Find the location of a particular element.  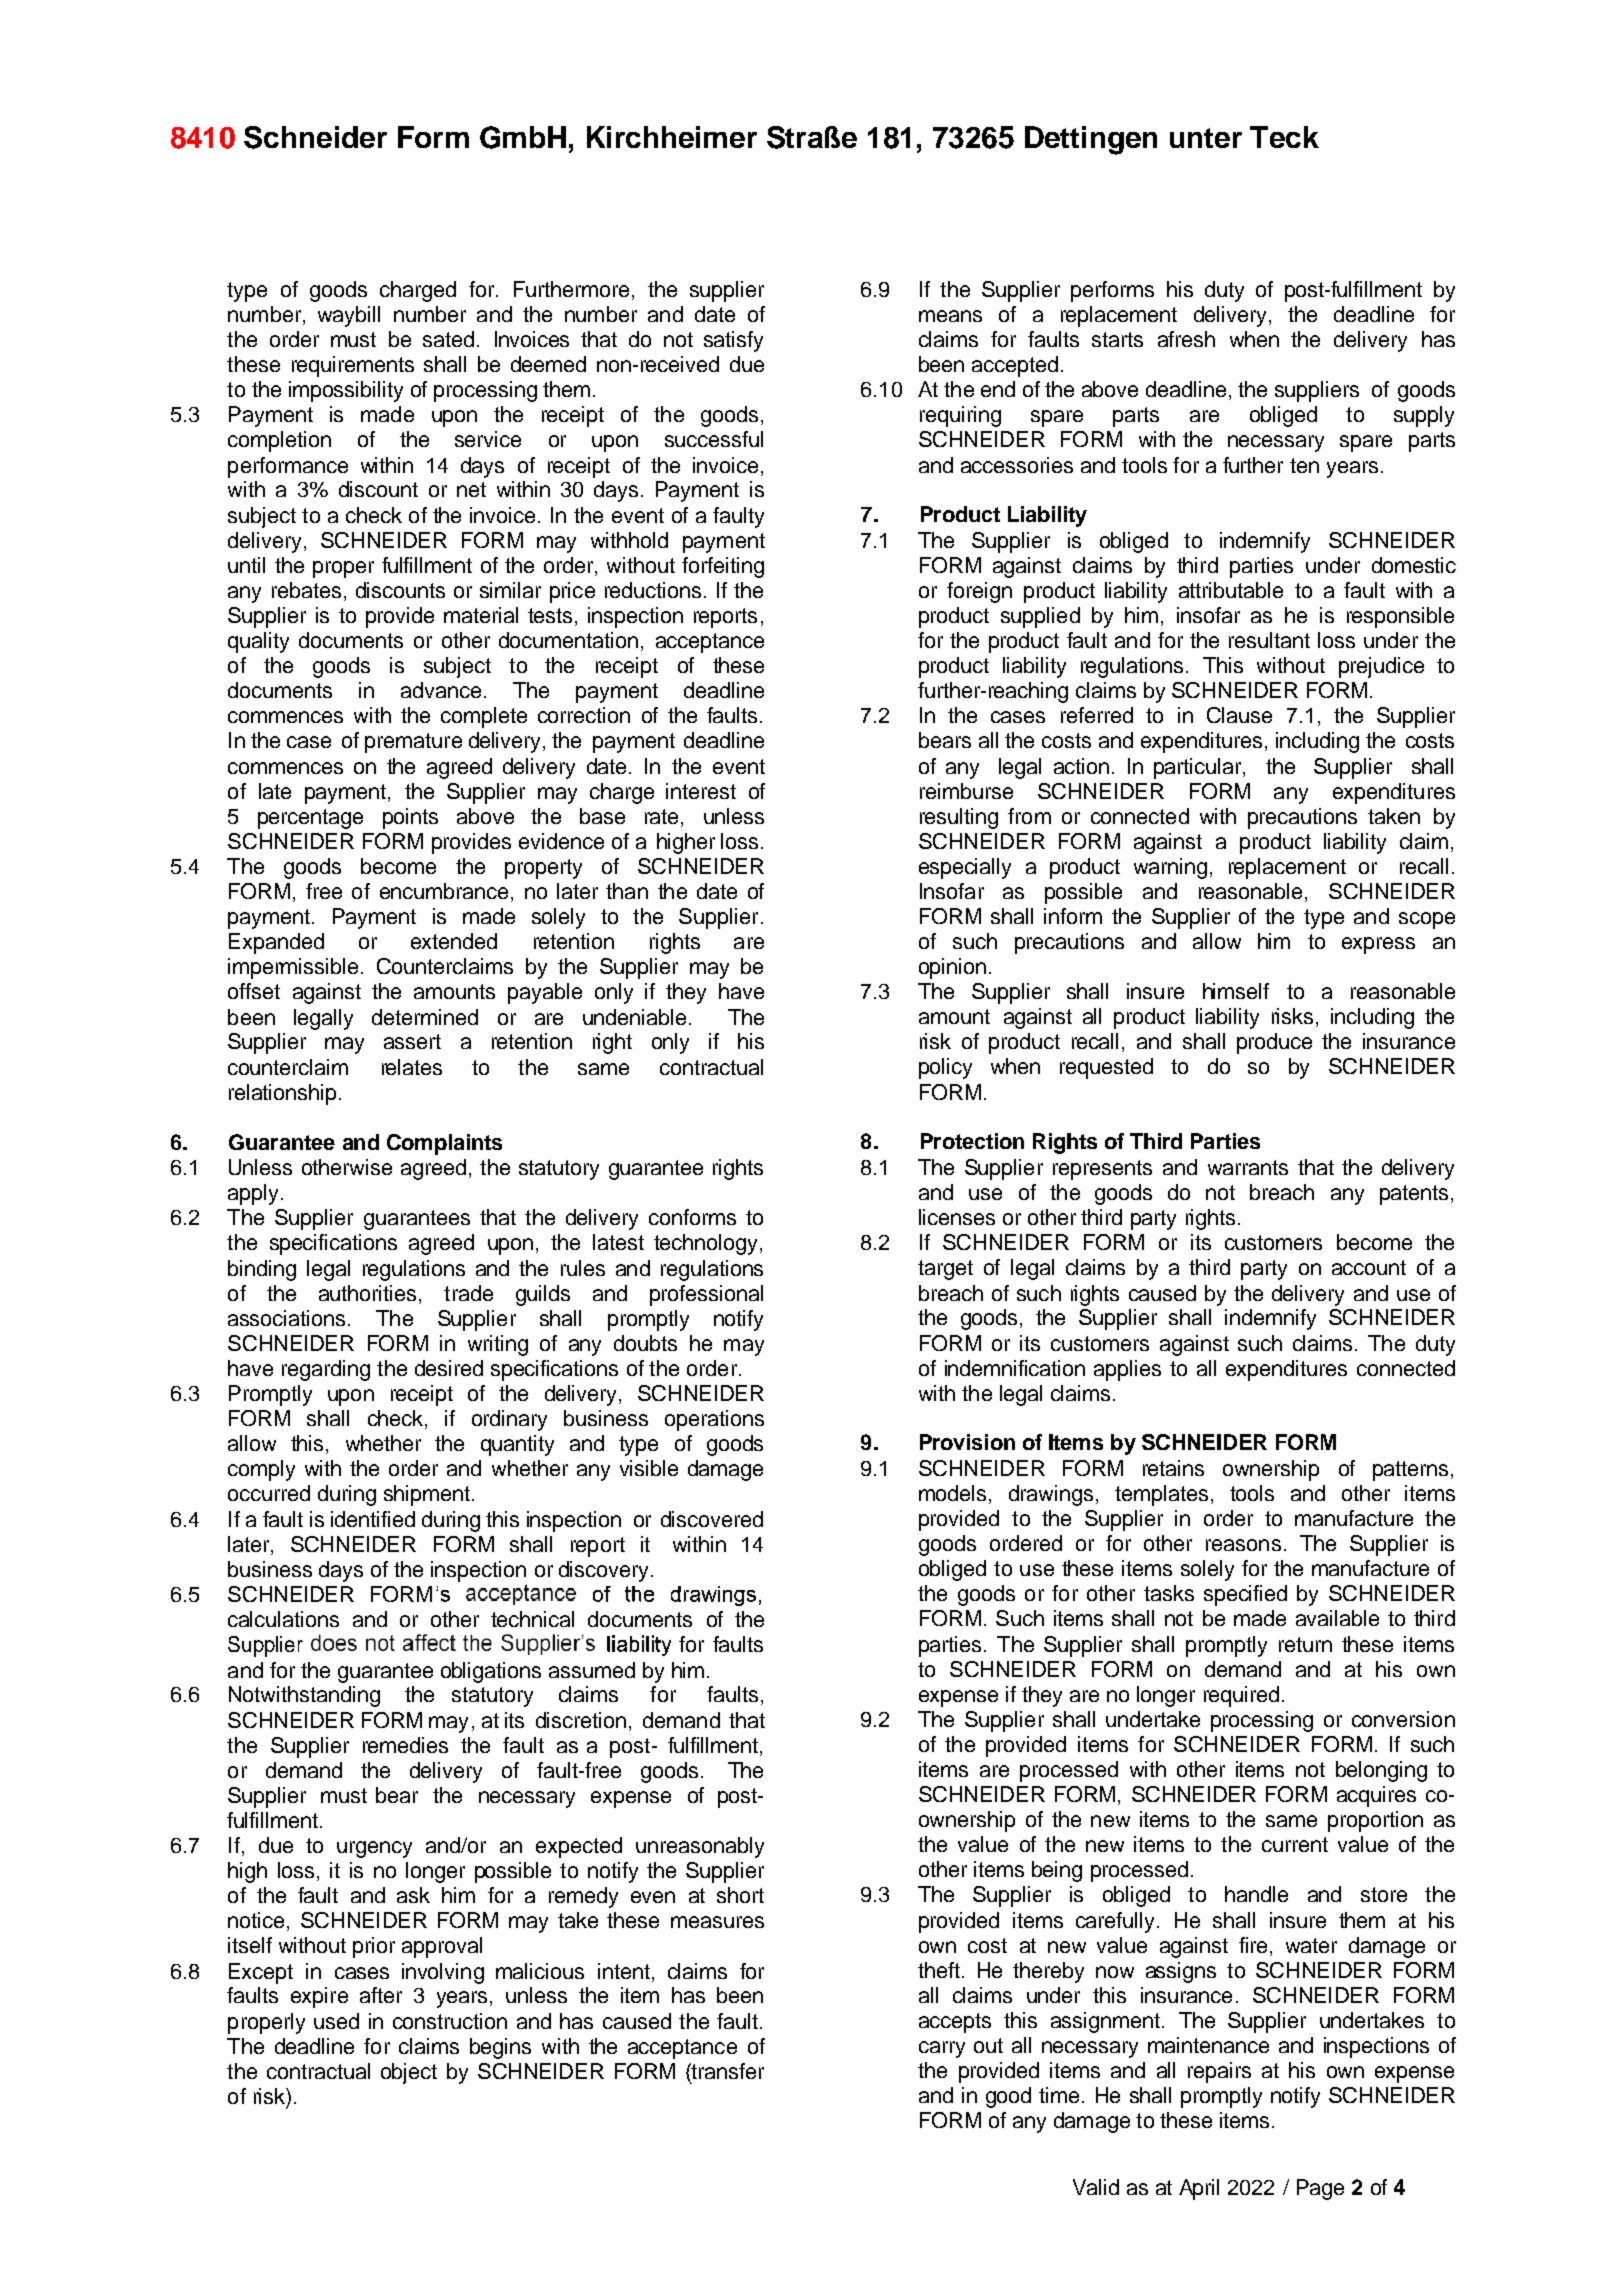

extended is located at coordinates (454, 941).
